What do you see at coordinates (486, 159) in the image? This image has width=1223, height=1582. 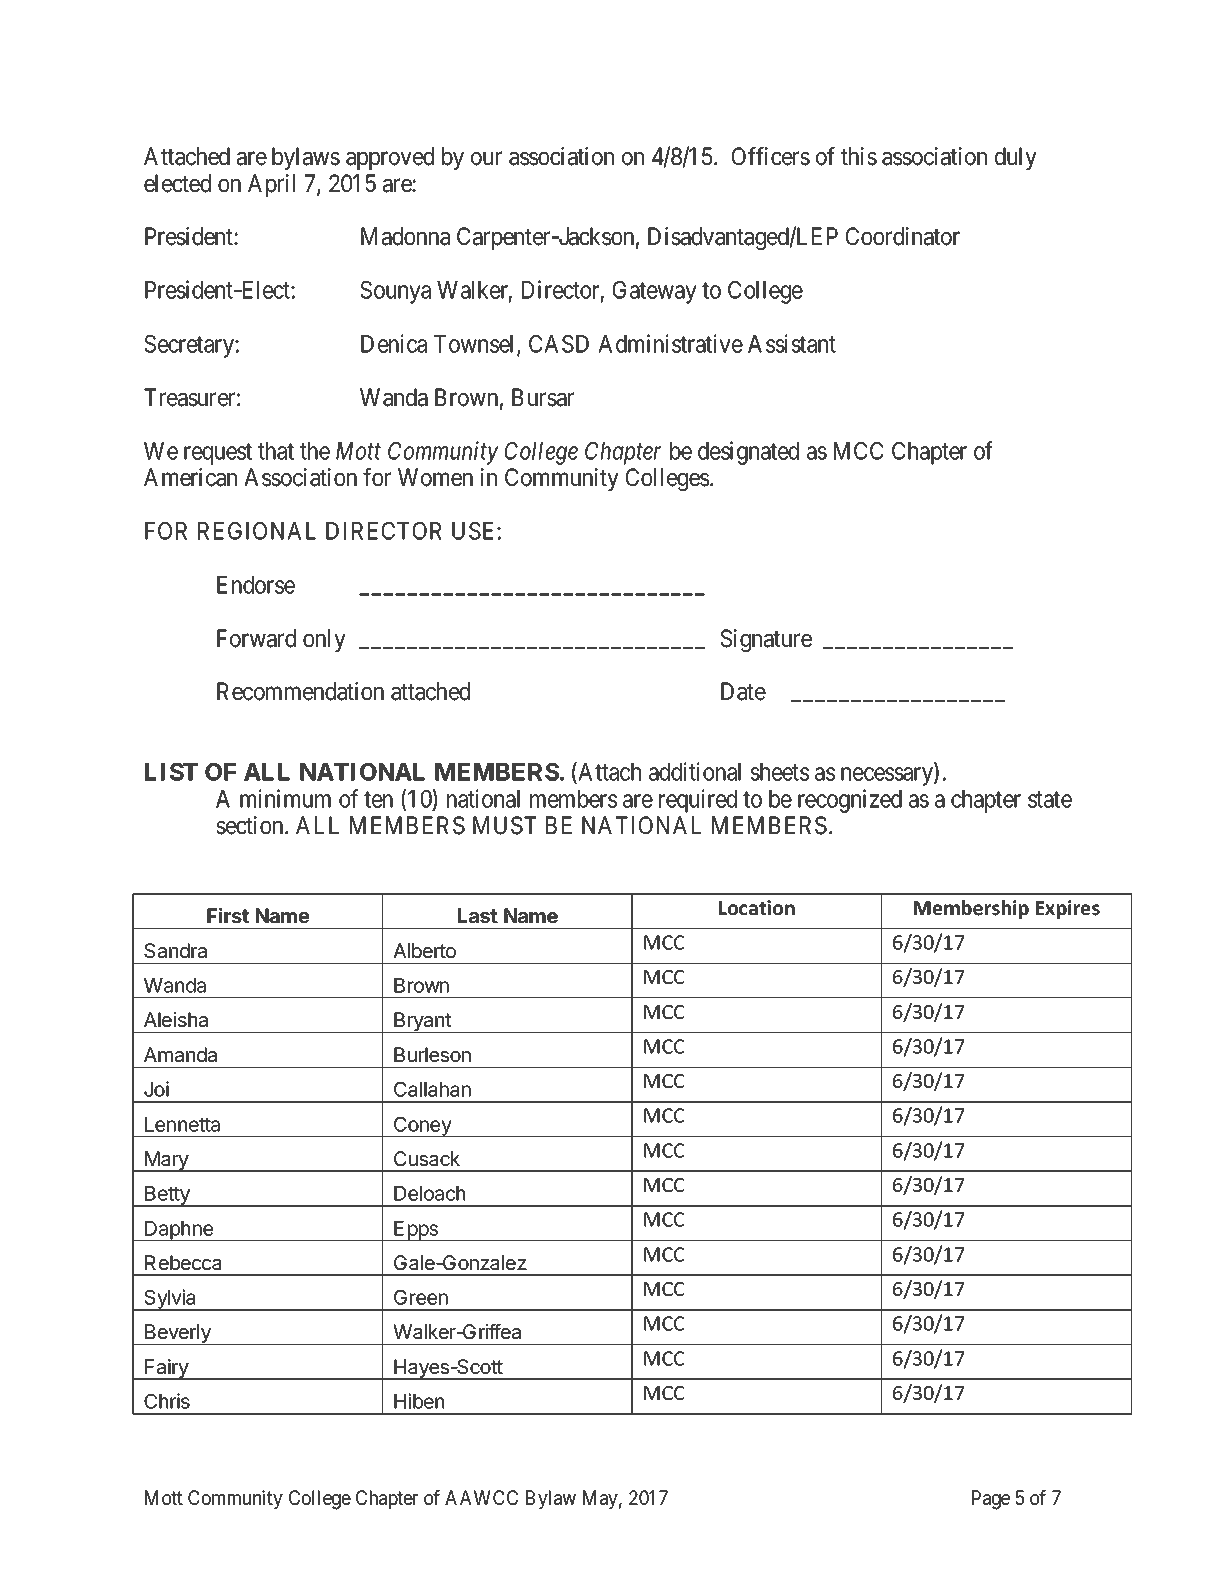 I see `our` at bounding box center [486, 159].
